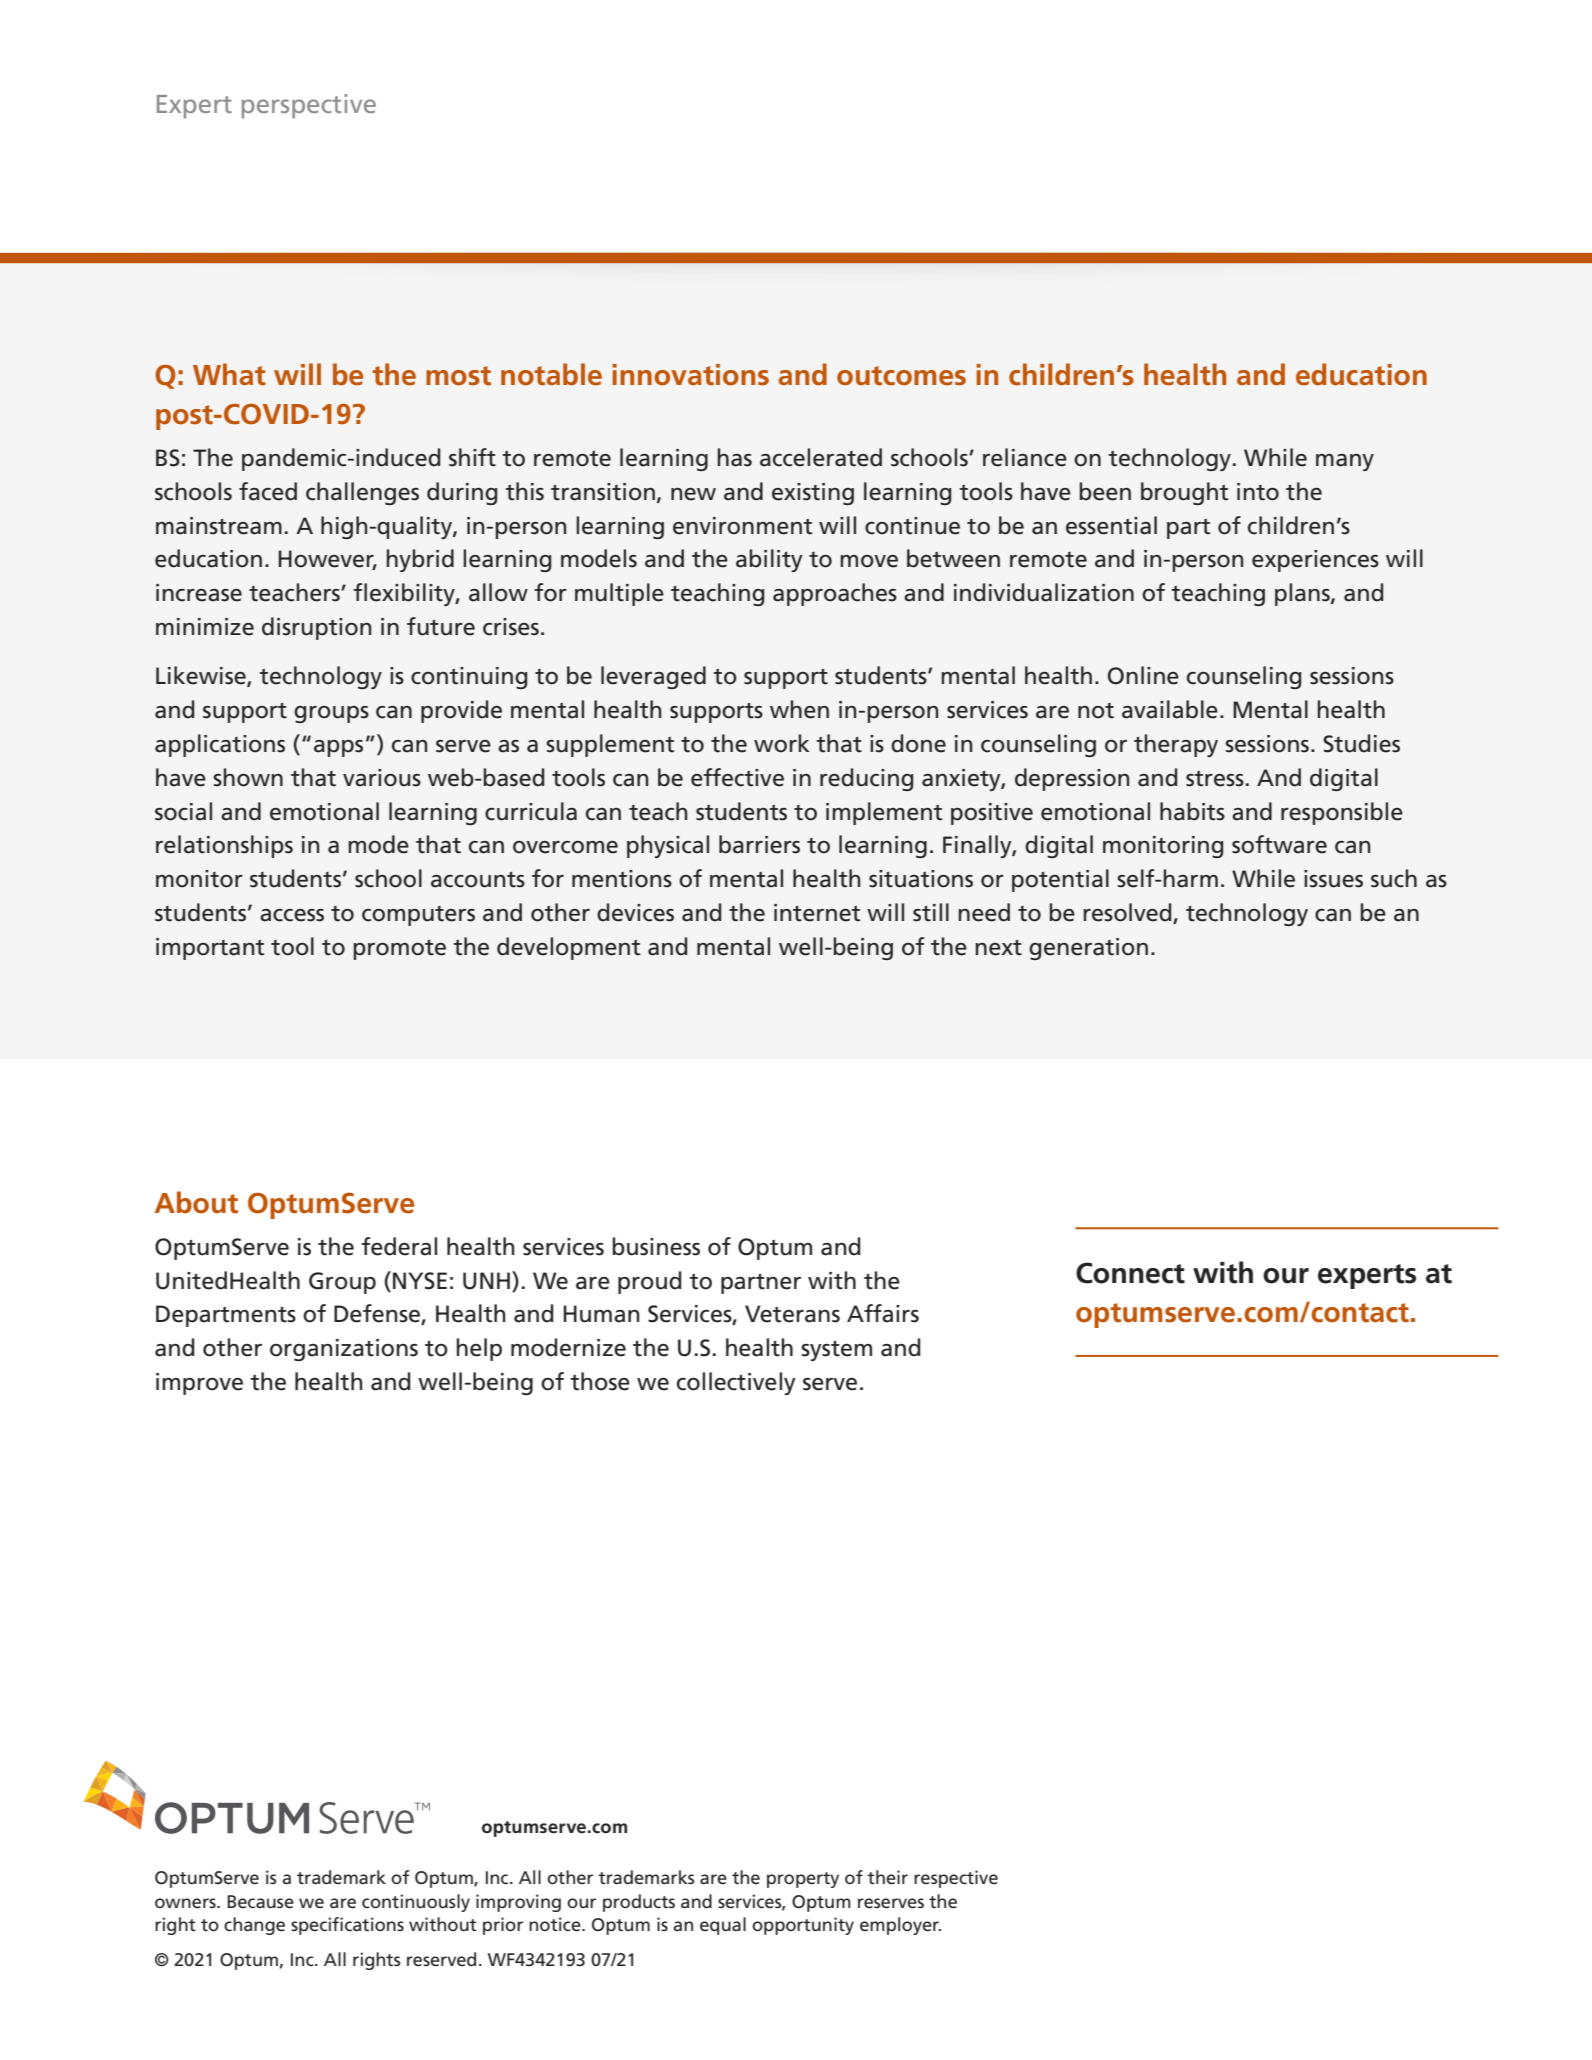  What do you see at coordinates (803, 1880) in the document?
I see `property` at bounding box center [803, 1880].
